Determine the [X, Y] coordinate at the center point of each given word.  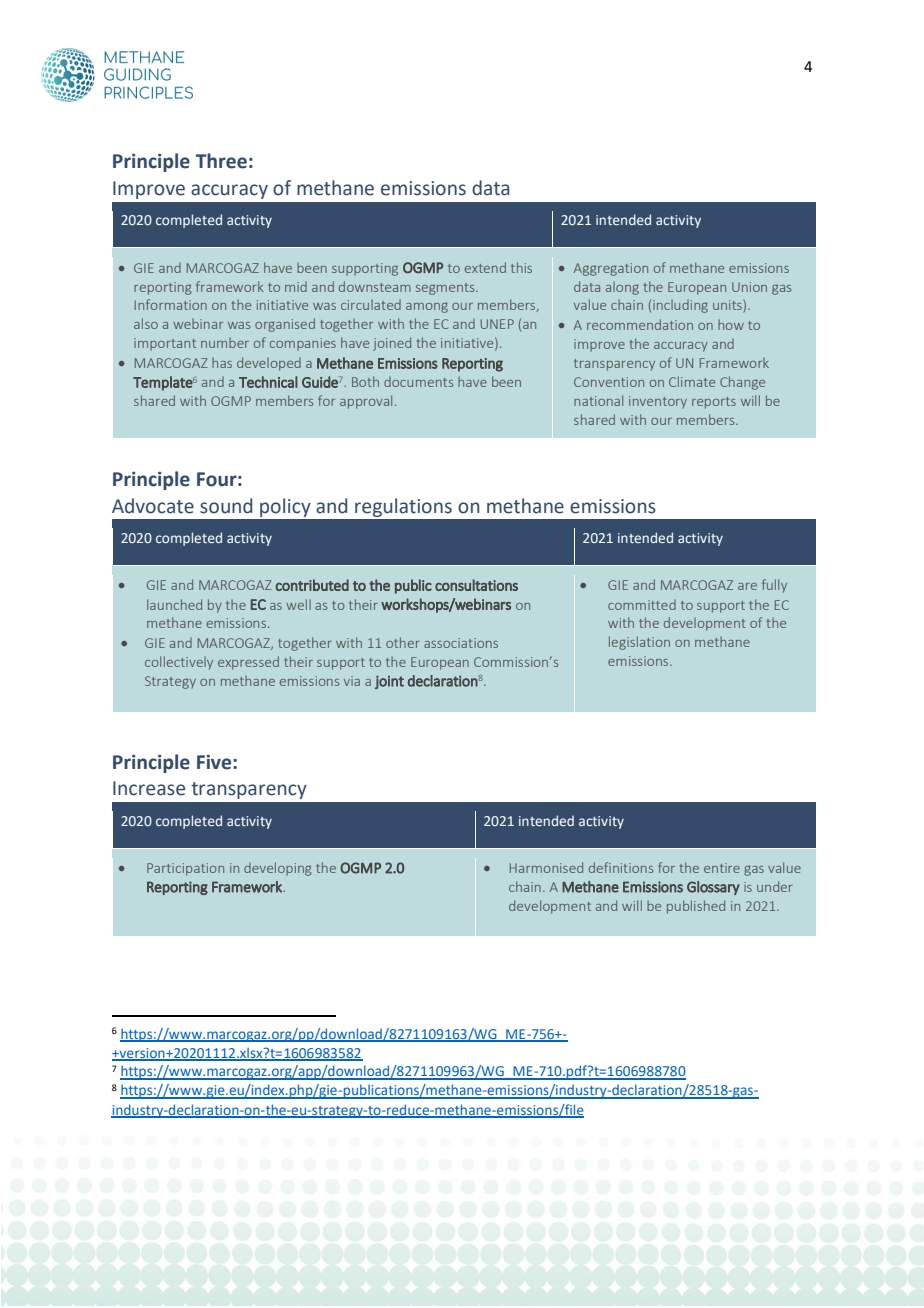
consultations [476, 585]
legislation [639, 643]
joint [389, 682]
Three [221, 161]
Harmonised [546, 867]
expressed [248, 663]
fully [774, 586]
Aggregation [611, 269]
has [222, 362]
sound [226, 506]
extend [485, 267]
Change [742, 383]
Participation [185, 869]
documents [418, 382]
